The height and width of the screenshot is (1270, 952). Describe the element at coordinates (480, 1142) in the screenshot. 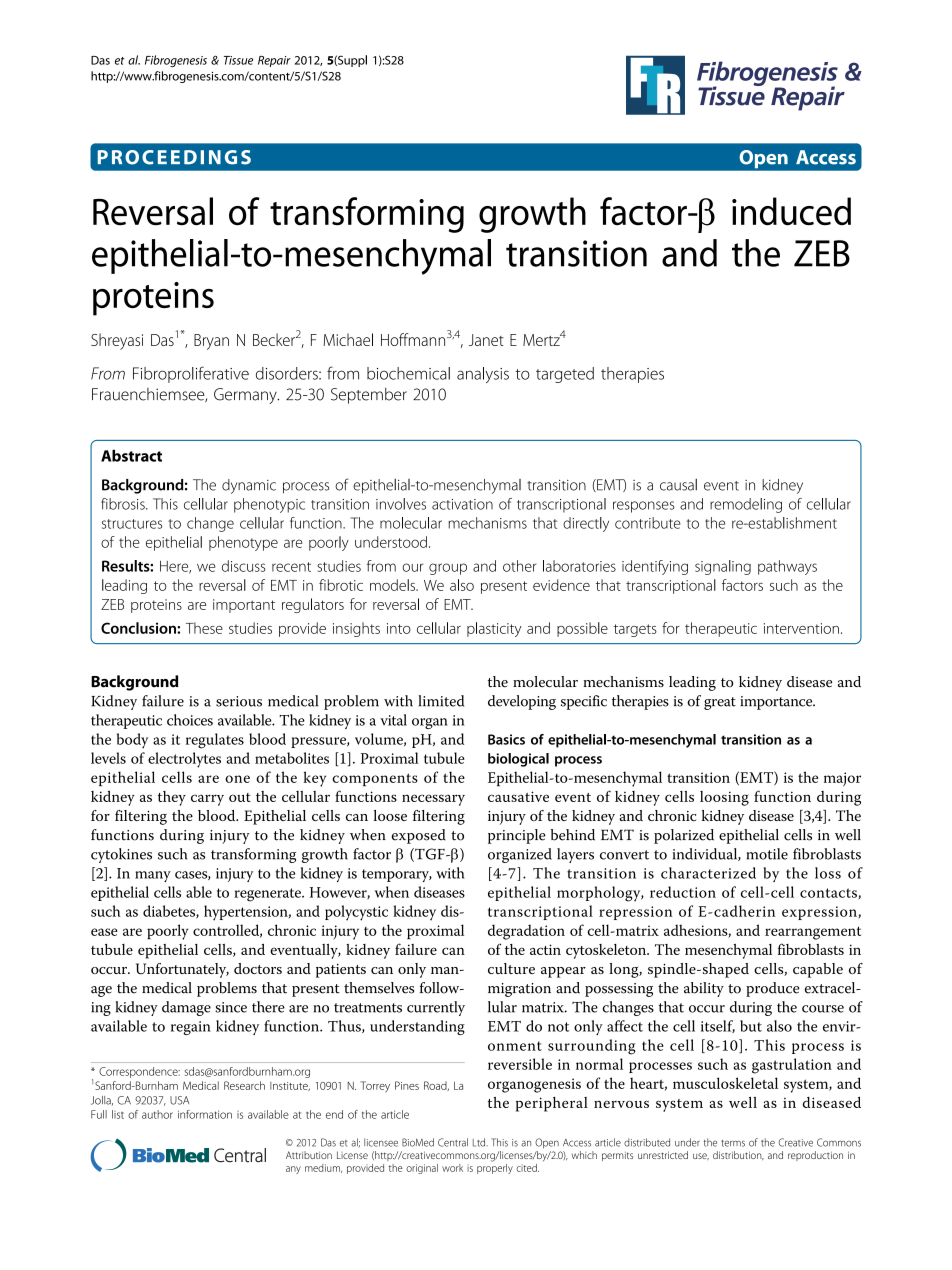

I see `Ltd` at that location.
